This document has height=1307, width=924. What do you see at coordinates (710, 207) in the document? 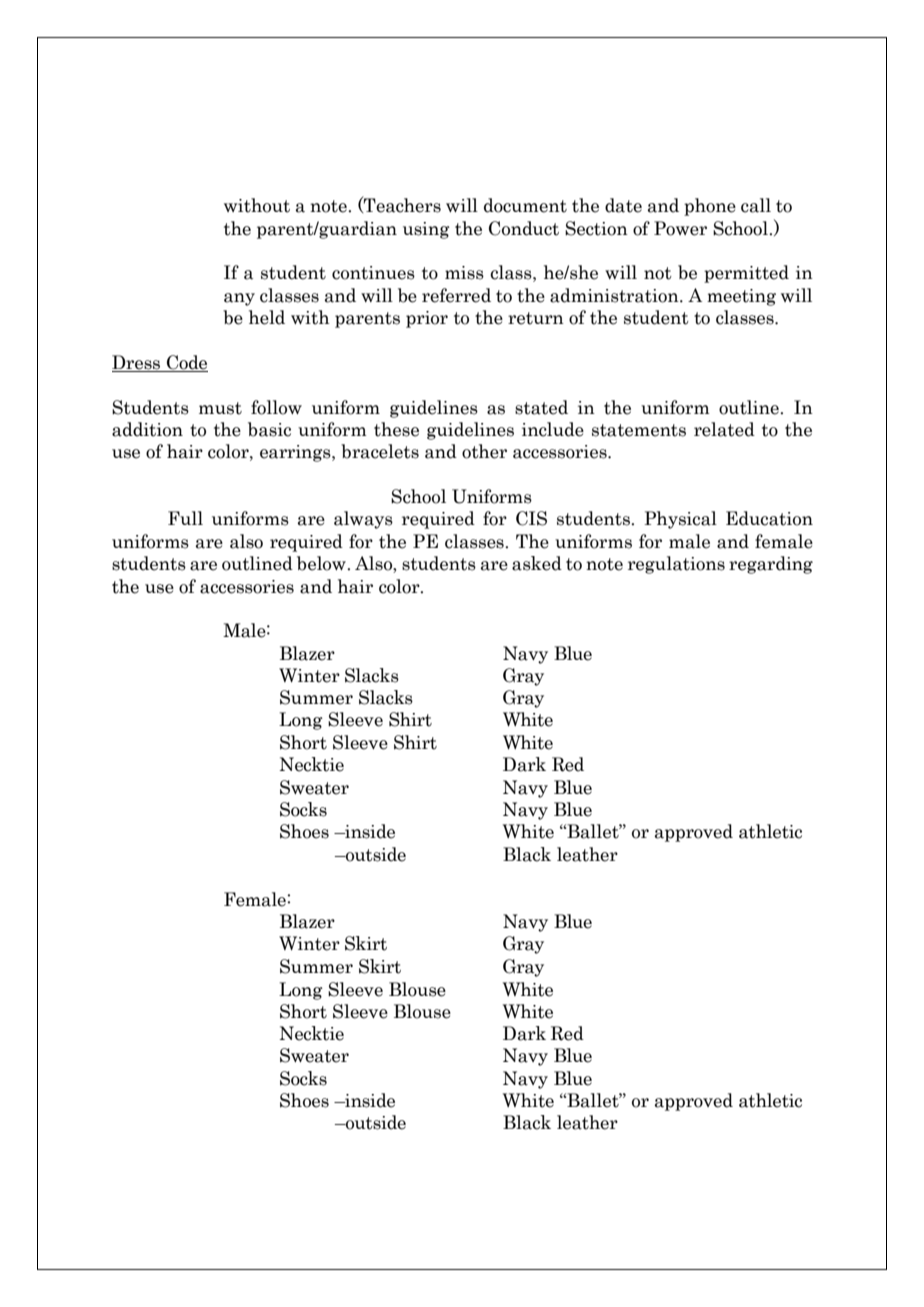
I see `phone` at bounding box center [710, 207].
